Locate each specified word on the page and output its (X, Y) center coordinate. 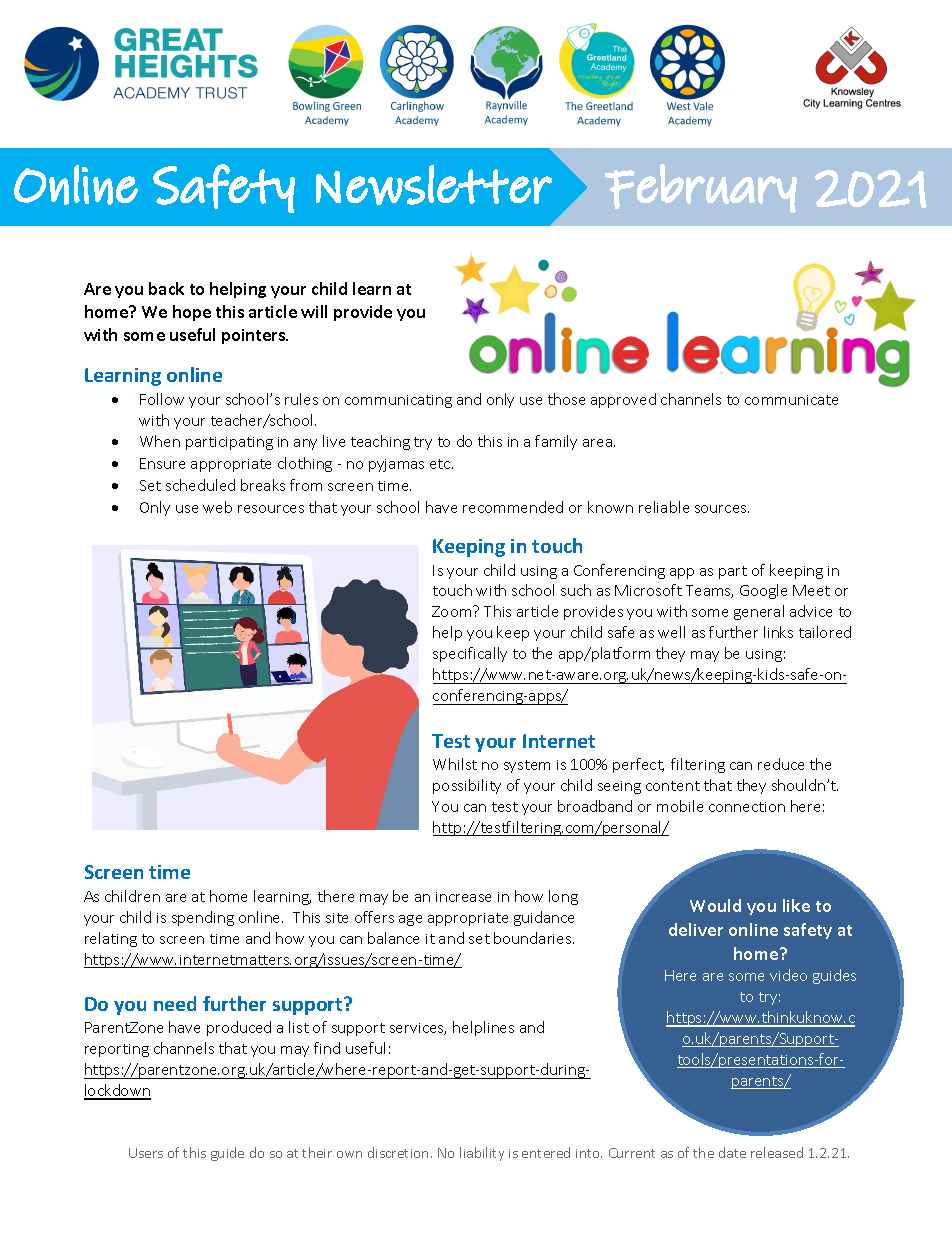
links (778, 632)
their (317, 1152)
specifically (470, 654)
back (166, 288)
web (217, 507)
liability (482, 1154)
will (314, 311)
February (701, 188)
